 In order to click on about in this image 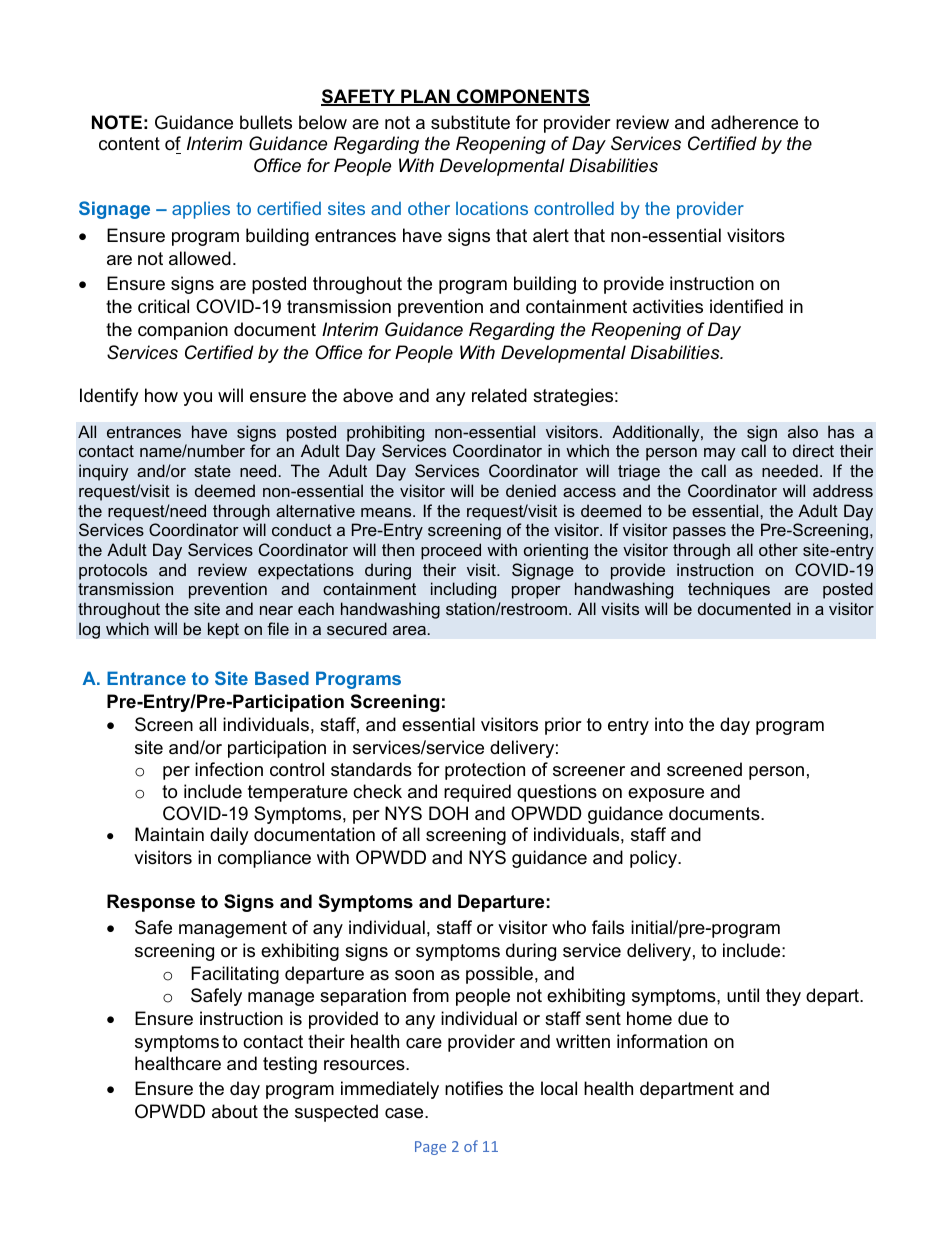, I will do `click(235, 1111)`.
